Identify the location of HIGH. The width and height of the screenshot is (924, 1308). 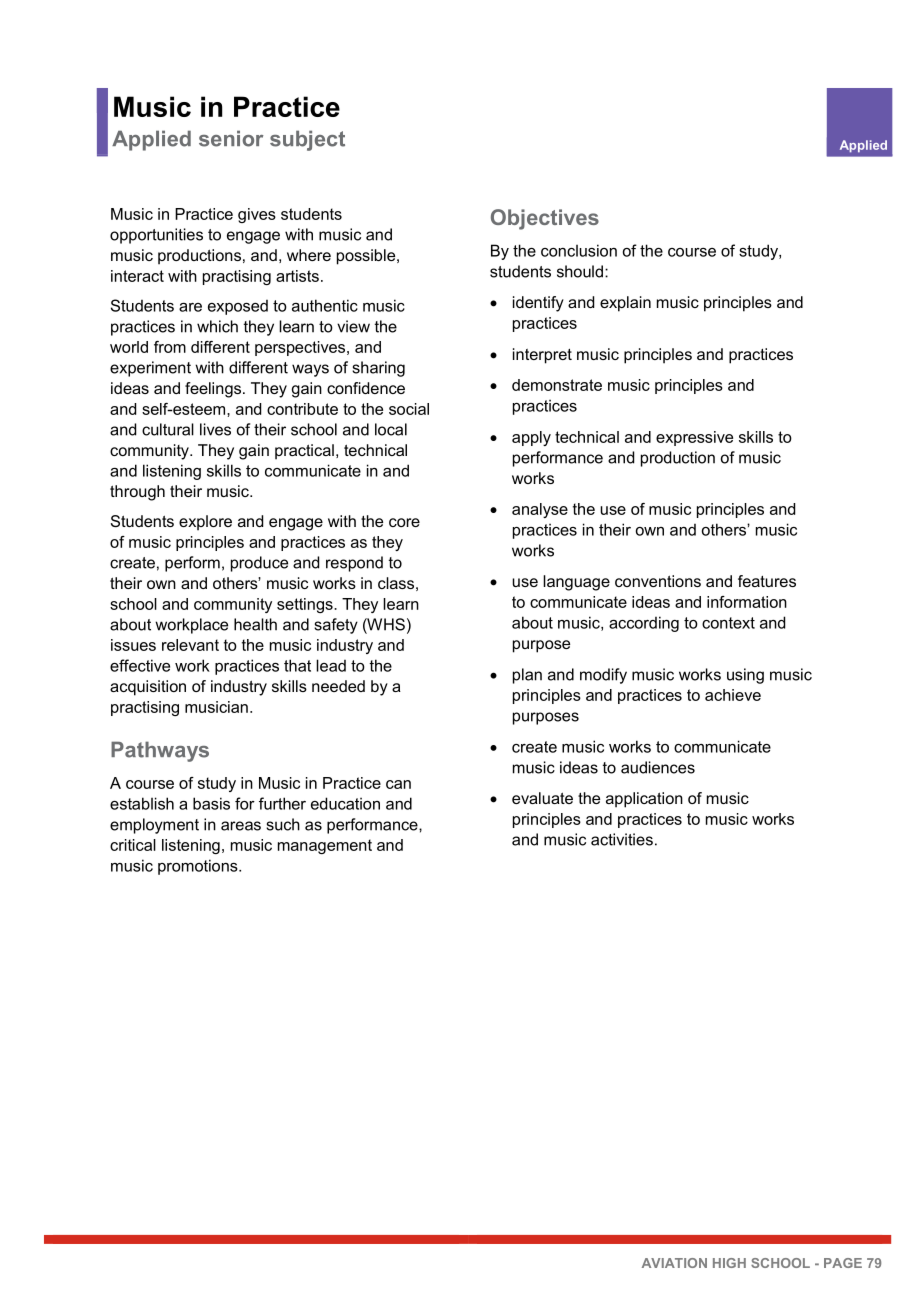
(729, 1263).
